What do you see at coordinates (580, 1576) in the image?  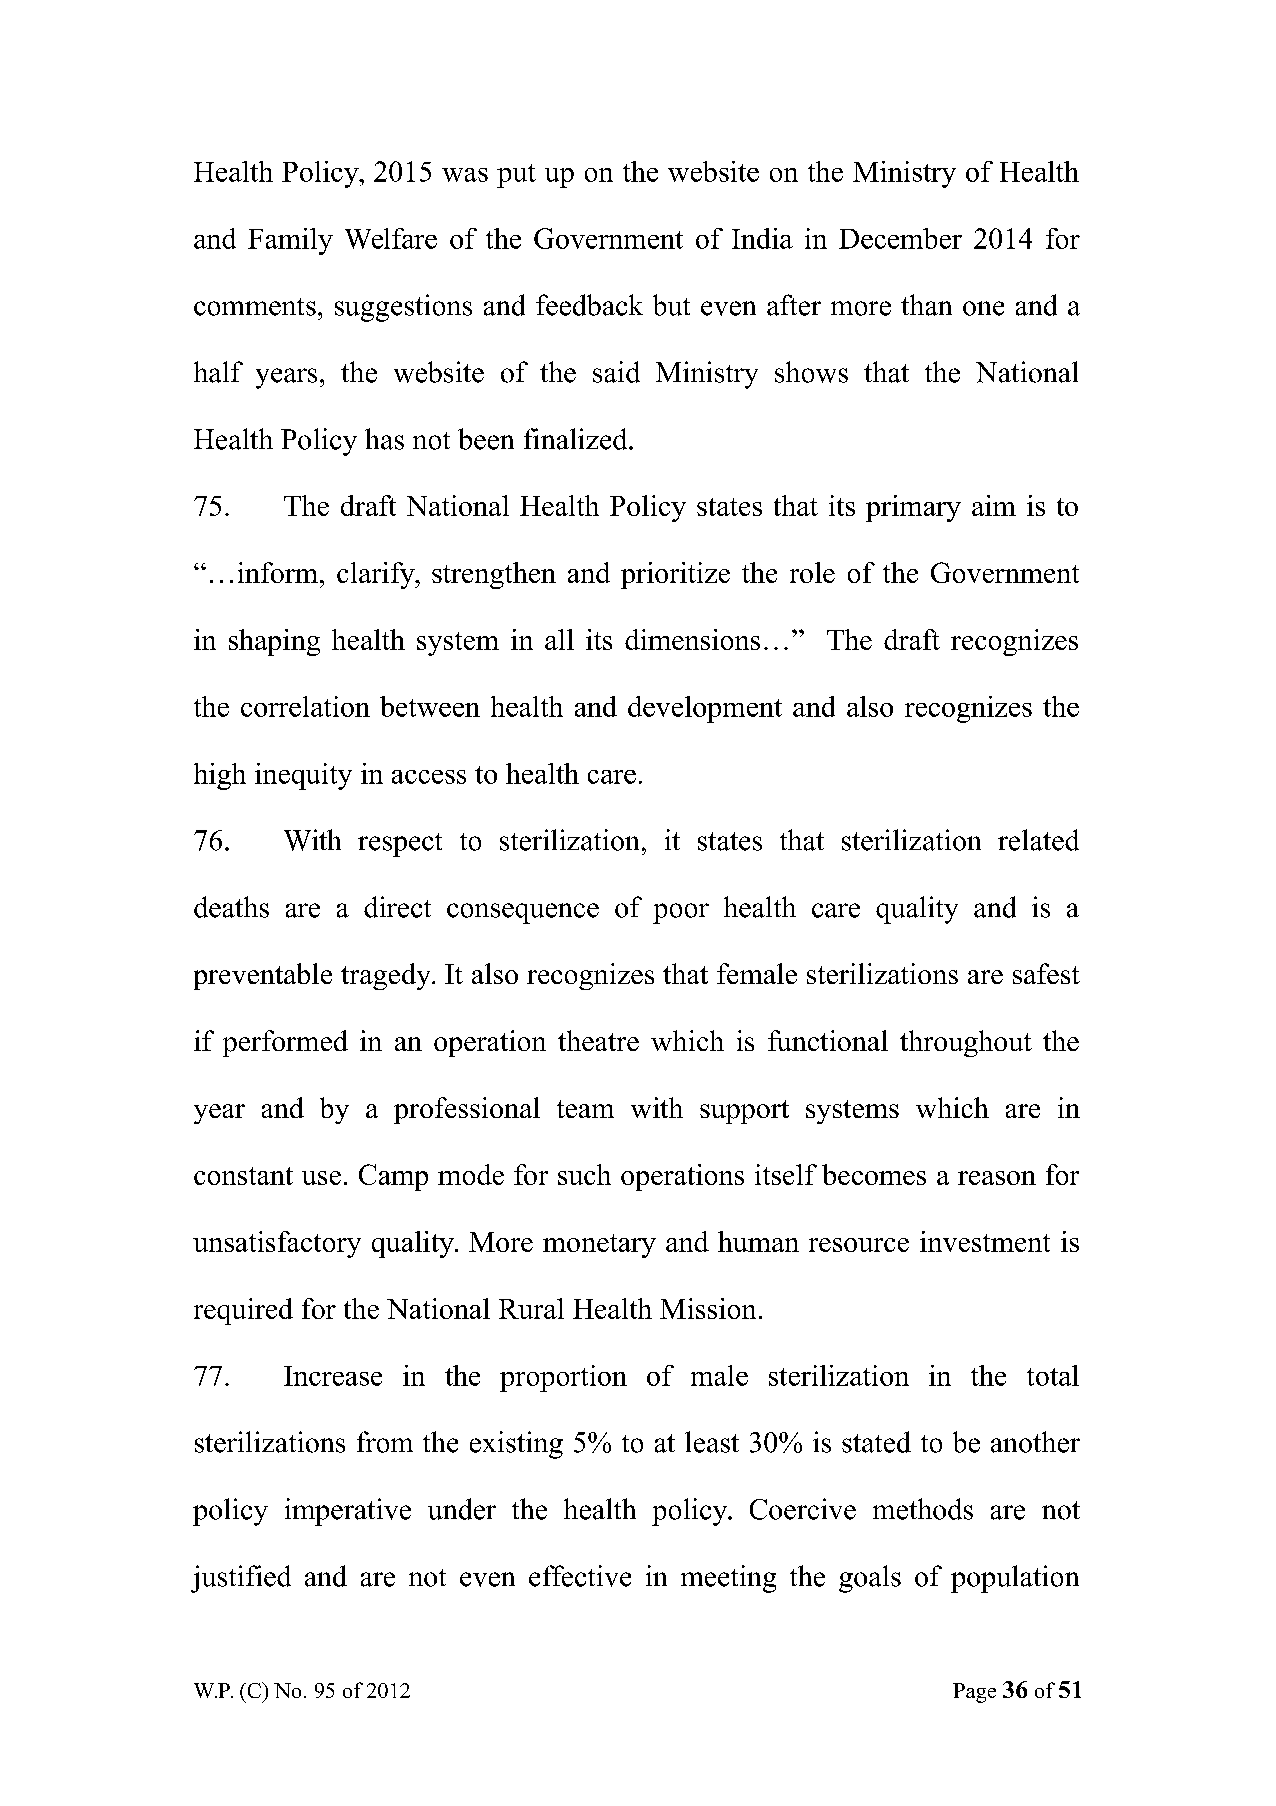 I see `effective` at bounding box center [580, 1576].
